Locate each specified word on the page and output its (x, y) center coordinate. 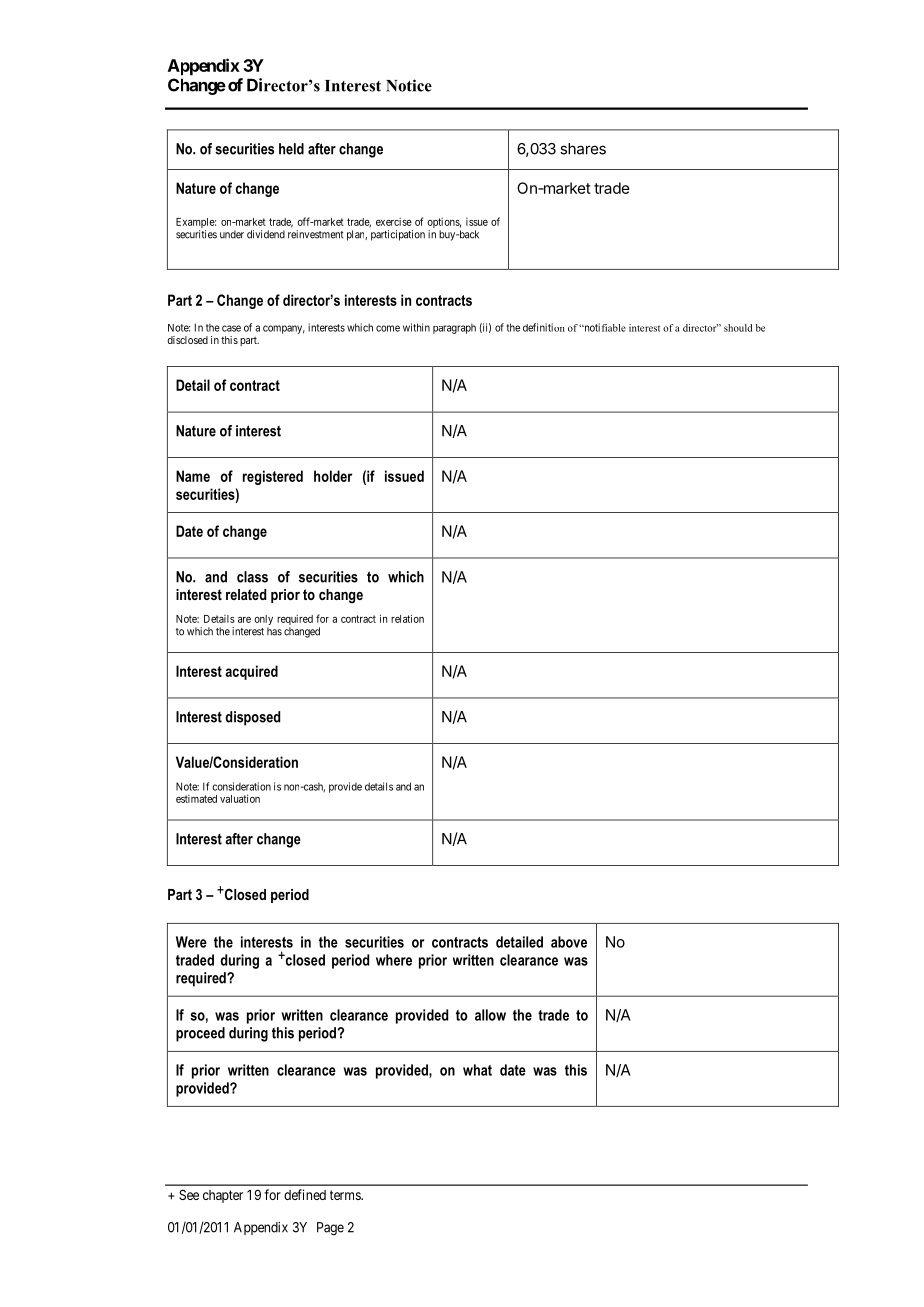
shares (583, 149)
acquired (251, 672)
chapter (223, 1196)
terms (346, 1195)
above (569, 942)
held (291, 149)
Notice (409, 85)
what (477, 1070)
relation (407, 618)
